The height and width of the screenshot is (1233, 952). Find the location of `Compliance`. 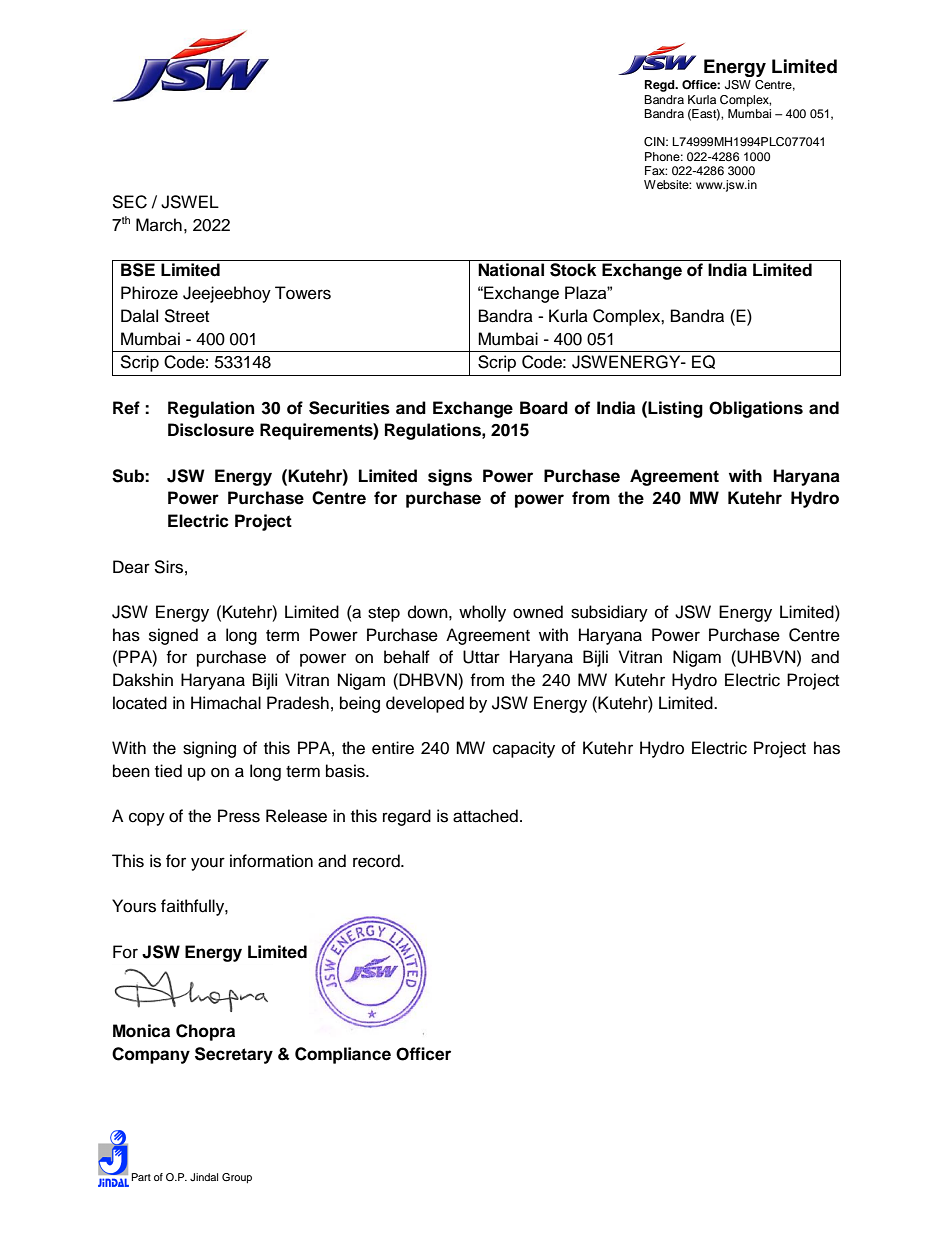

Compliance is located at coordinates (343, 1055).
